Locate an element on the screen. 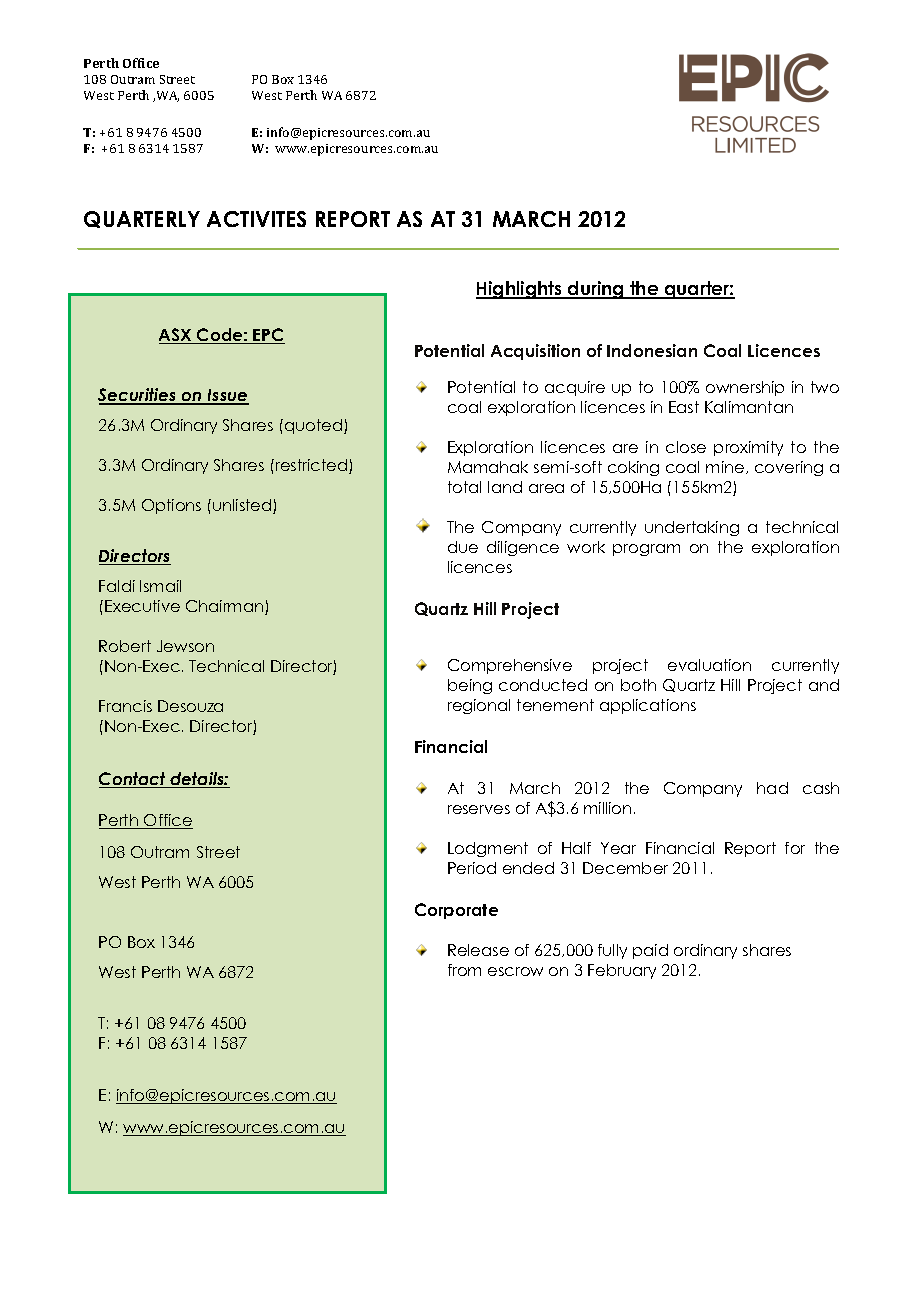  during is located at coordinates (596, 290).
